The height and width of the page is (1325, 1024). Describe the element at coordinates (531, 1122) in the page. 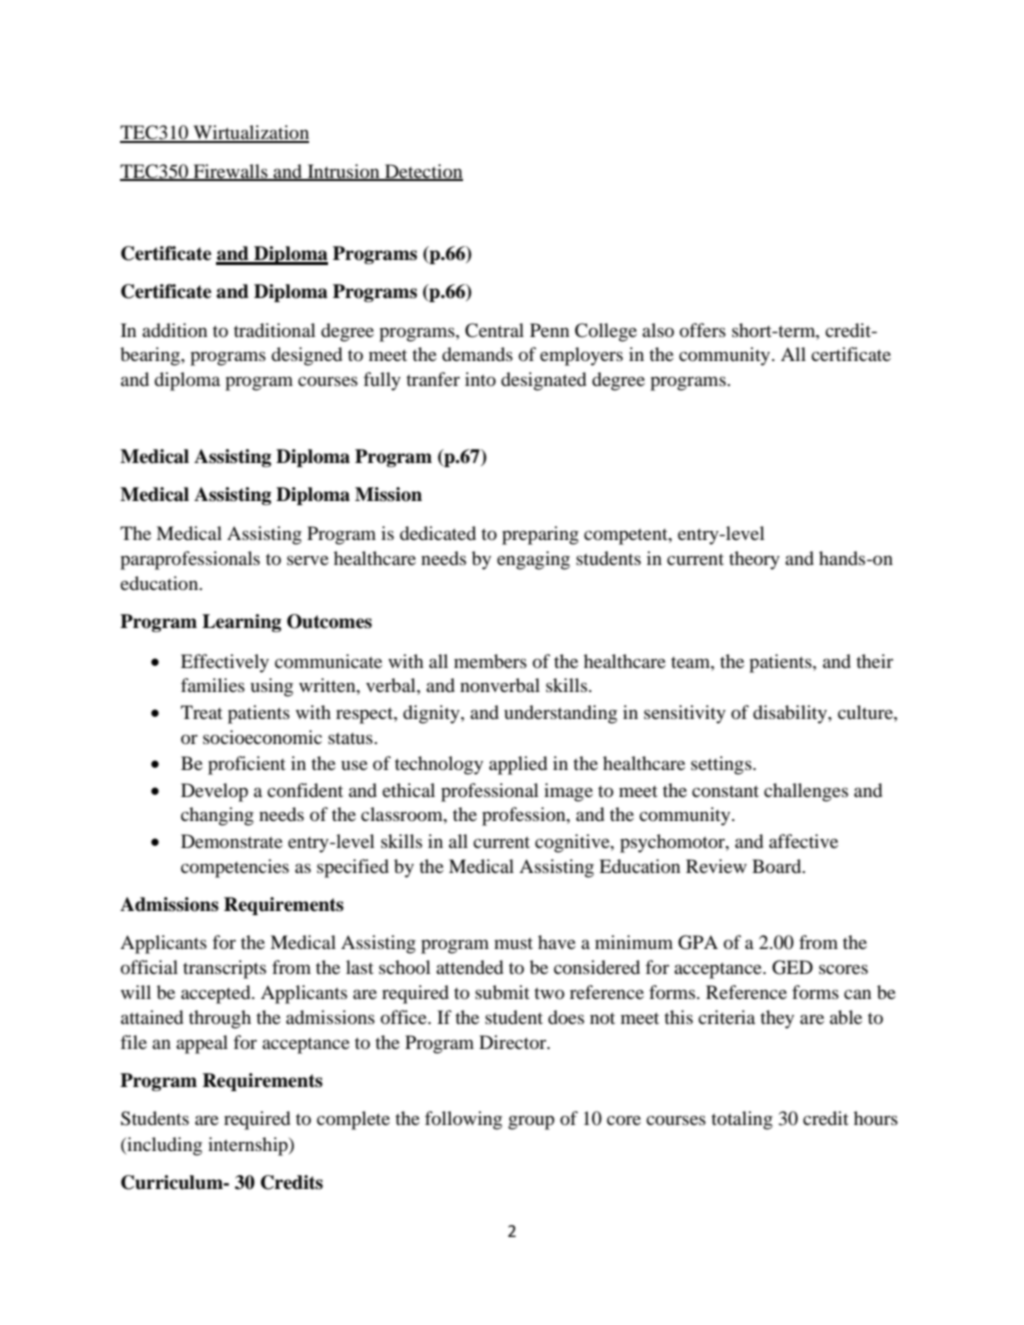

I see `group` at that location.
